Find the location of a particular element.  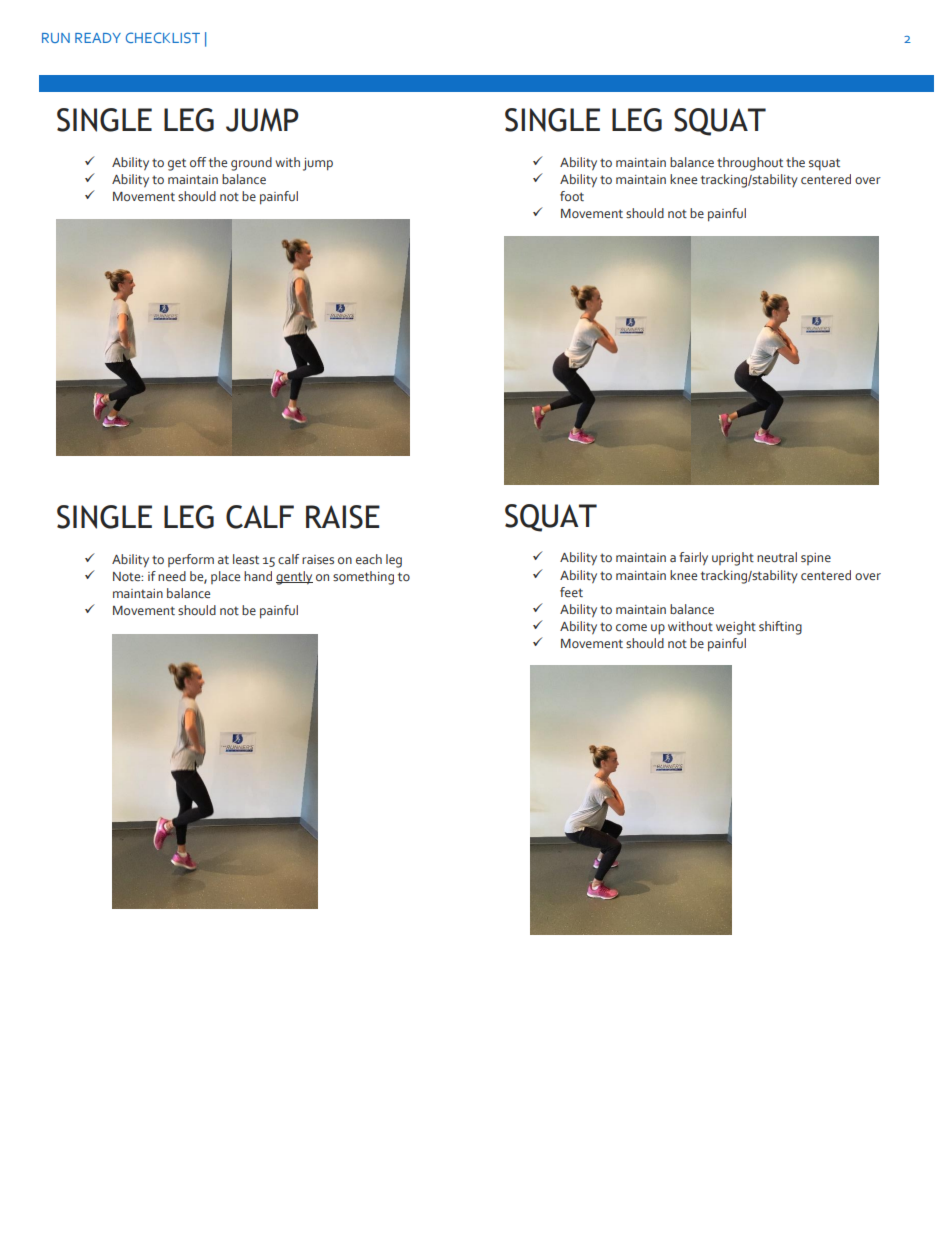

need is located at coordinates (172, 576).
